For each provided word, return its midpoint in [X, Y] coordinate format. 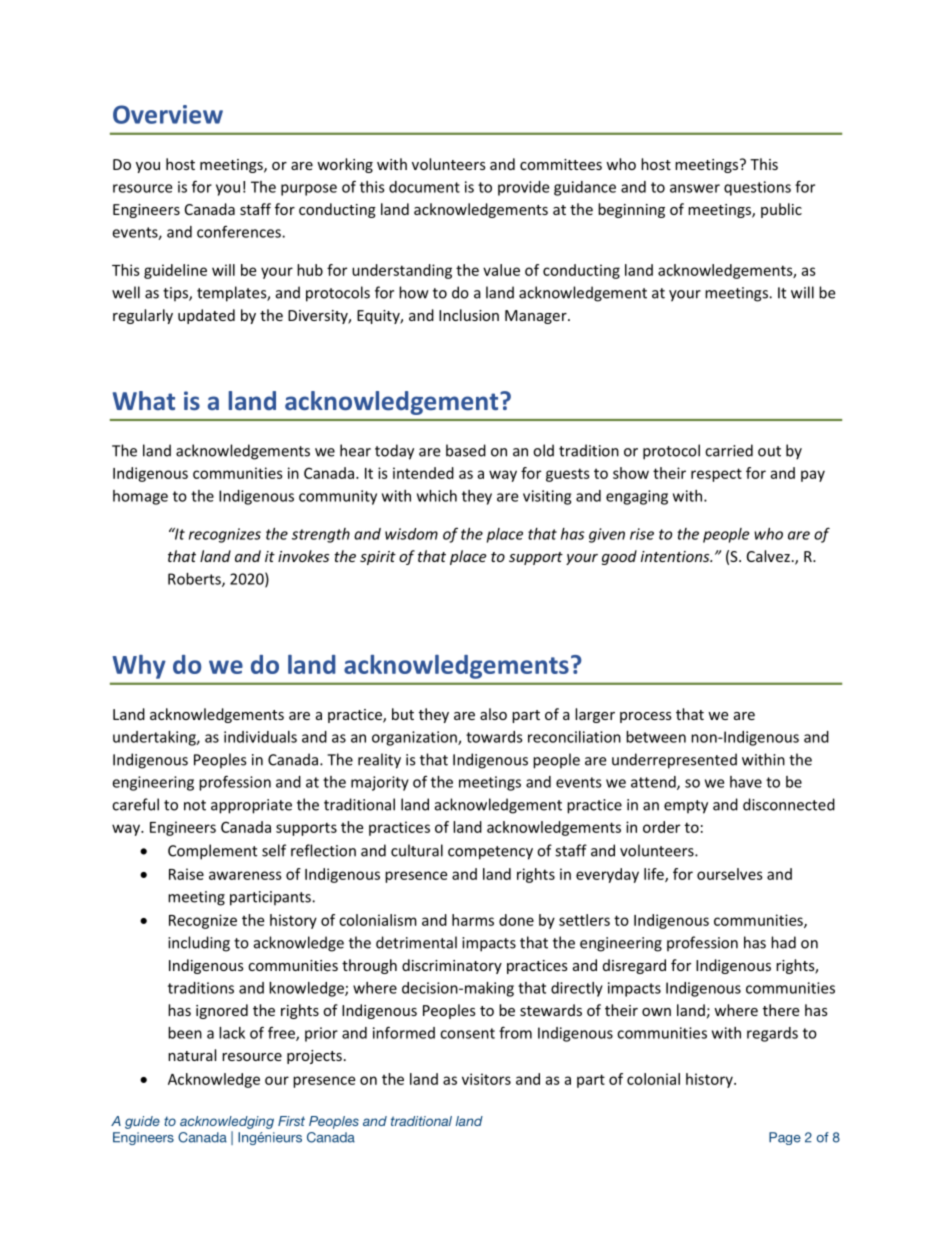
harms [473, 920]
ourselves [730, 874]
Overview [168, 114]
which [437, 496]
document [424, 187]
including [199, 944]
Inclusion [469, 315]
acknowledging [227, 1122]
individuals [260, 737]
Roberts [195, 580]
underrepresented [674, 761]
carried [729, 450]
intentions [676, 556]
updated [206, 316]
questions [757, 188]
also [493, 714]
